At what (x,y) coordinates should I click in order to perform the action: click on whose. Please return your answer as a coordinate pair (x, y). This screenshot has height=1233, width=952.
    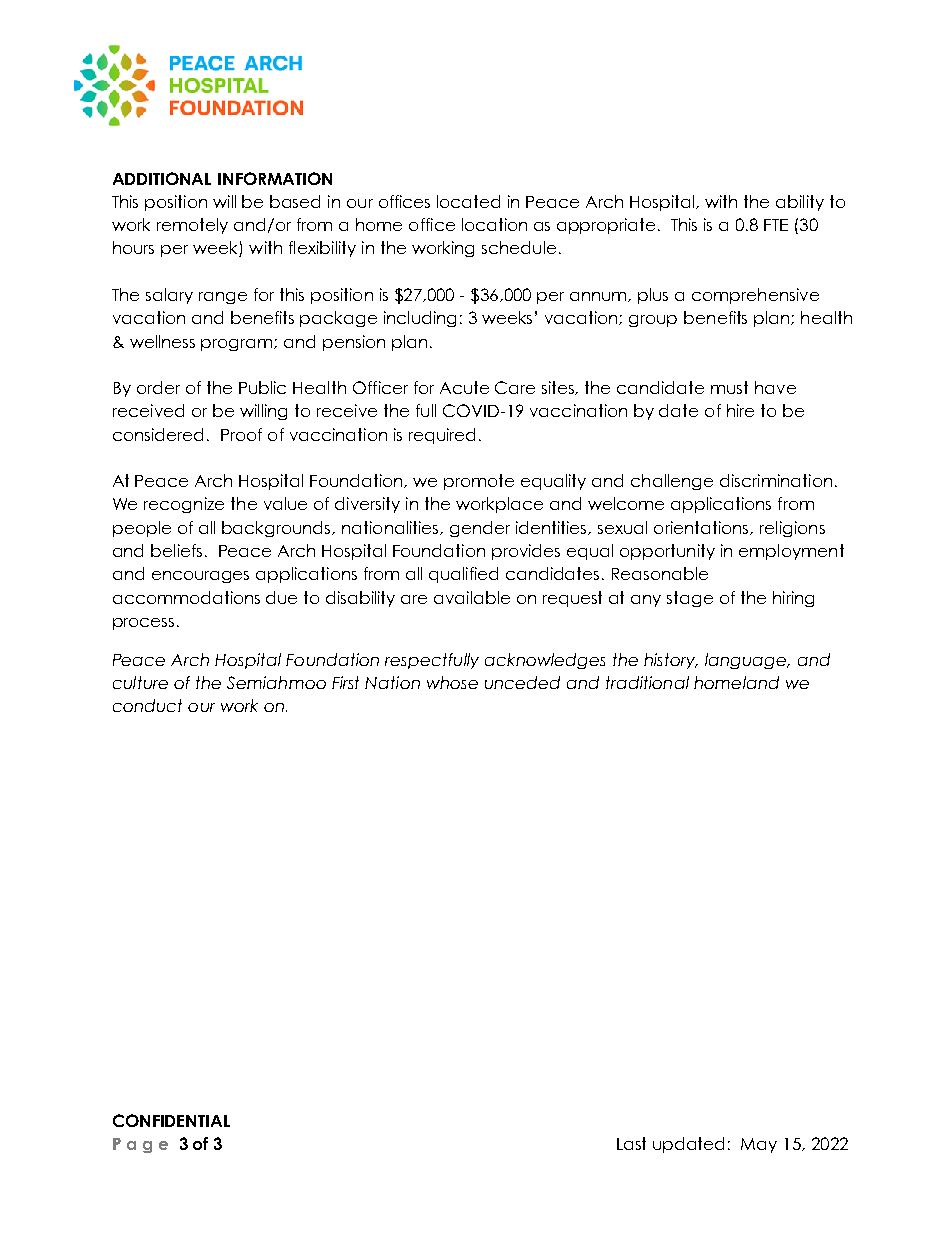
    Looking at the image, I should click on (452, 682).
